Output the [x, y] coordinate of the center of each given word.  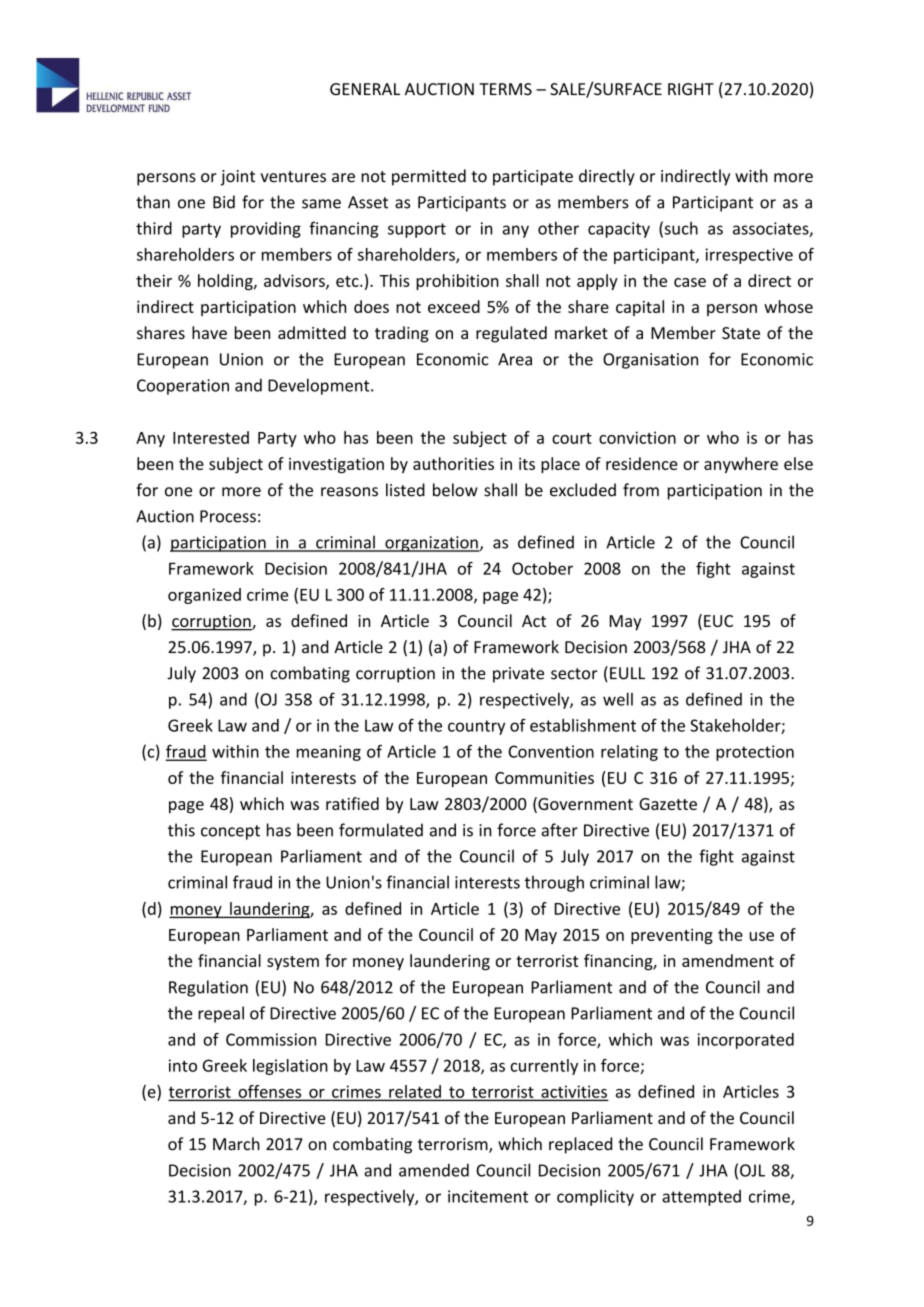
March [236, 1144]
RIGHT [691, 89]
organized [204, 596]
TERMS [505, 89]
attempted [701, 1198]
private [518, 675]
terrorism [454, 1145]
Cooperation [183, 387]
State [741, 333]
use [761, 936]
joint [237, 178]
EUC [718, 621]
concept [230, 832]
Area [515, 359]
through [554, 883]
